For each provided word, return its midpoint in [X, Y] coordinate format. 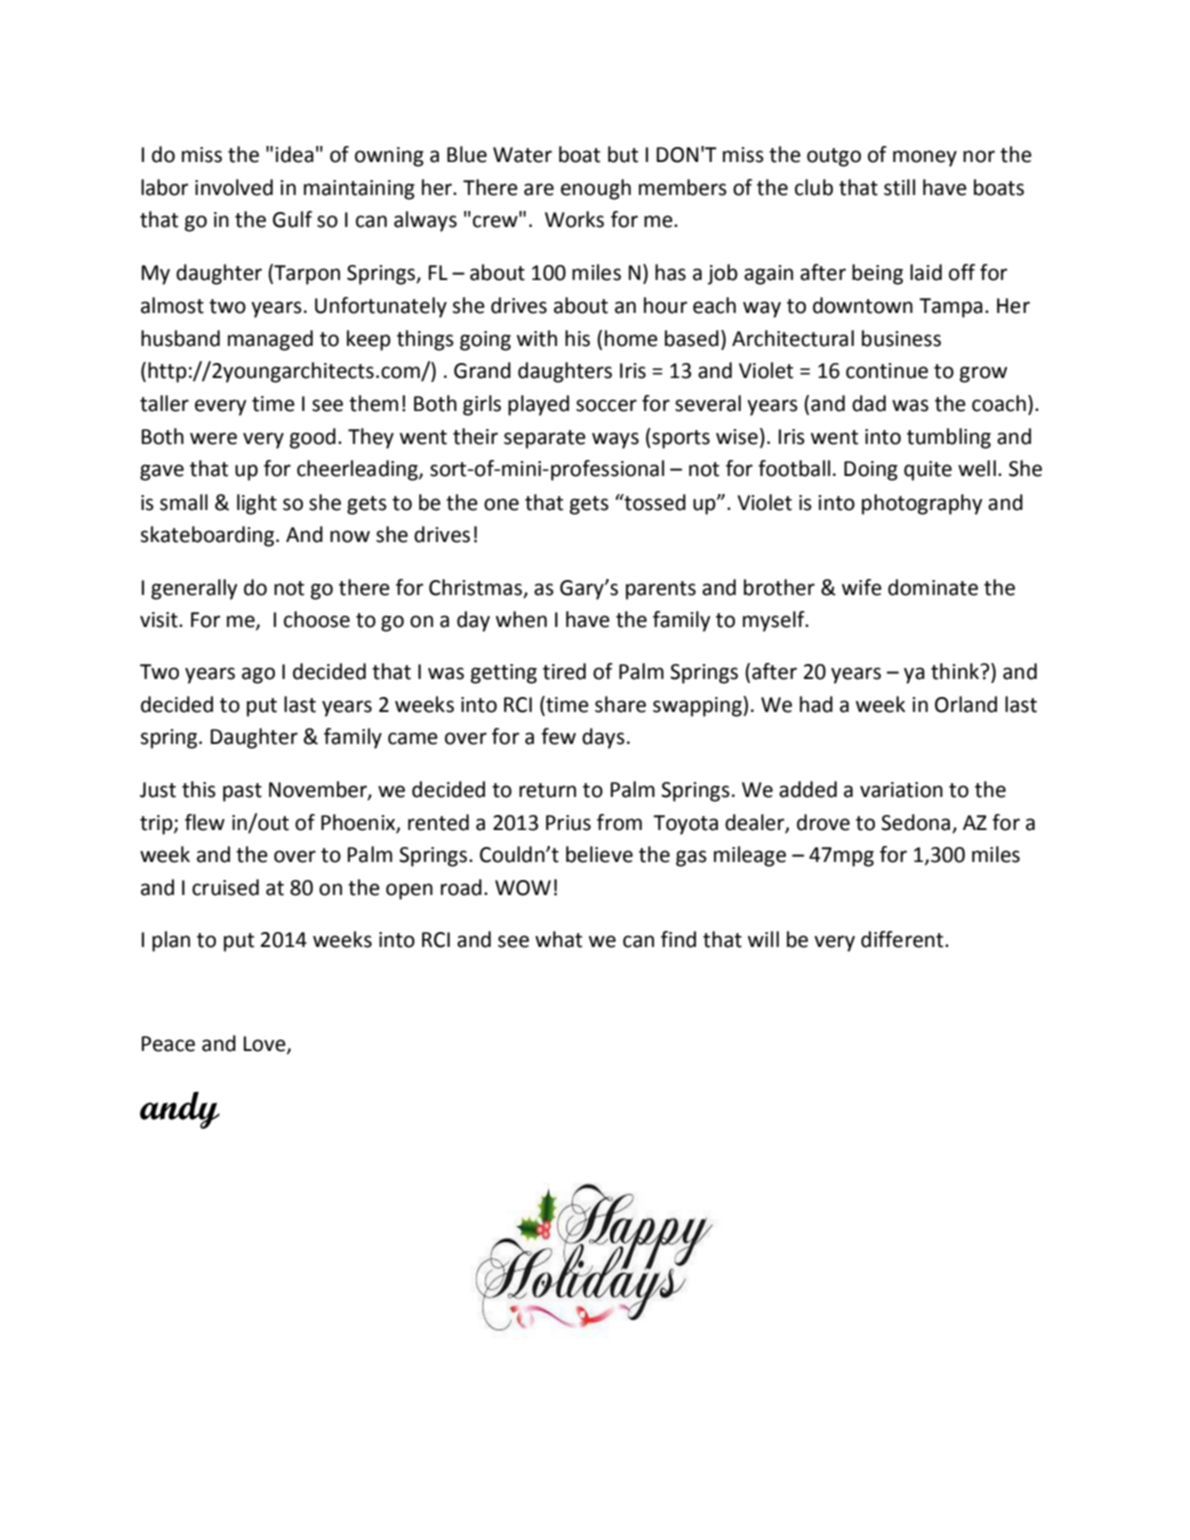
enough [596, 189]
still [899, 187]
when [521, 619]
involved [234, 187]
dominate [933, 587]
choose [317, 619]
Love [266, 1045]
